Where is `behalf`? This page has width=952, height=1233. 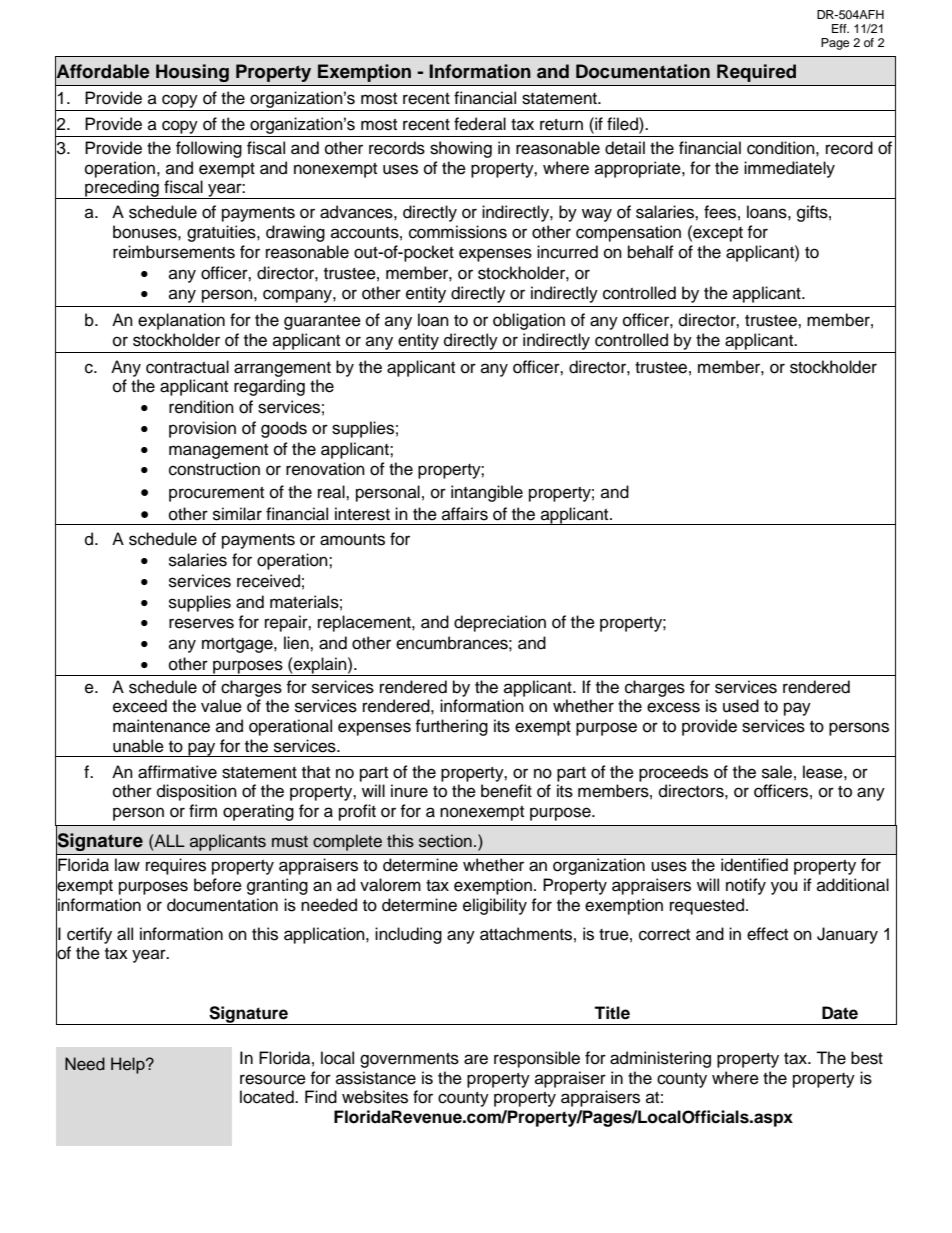
behalf is located at coordinates (651, 252).
